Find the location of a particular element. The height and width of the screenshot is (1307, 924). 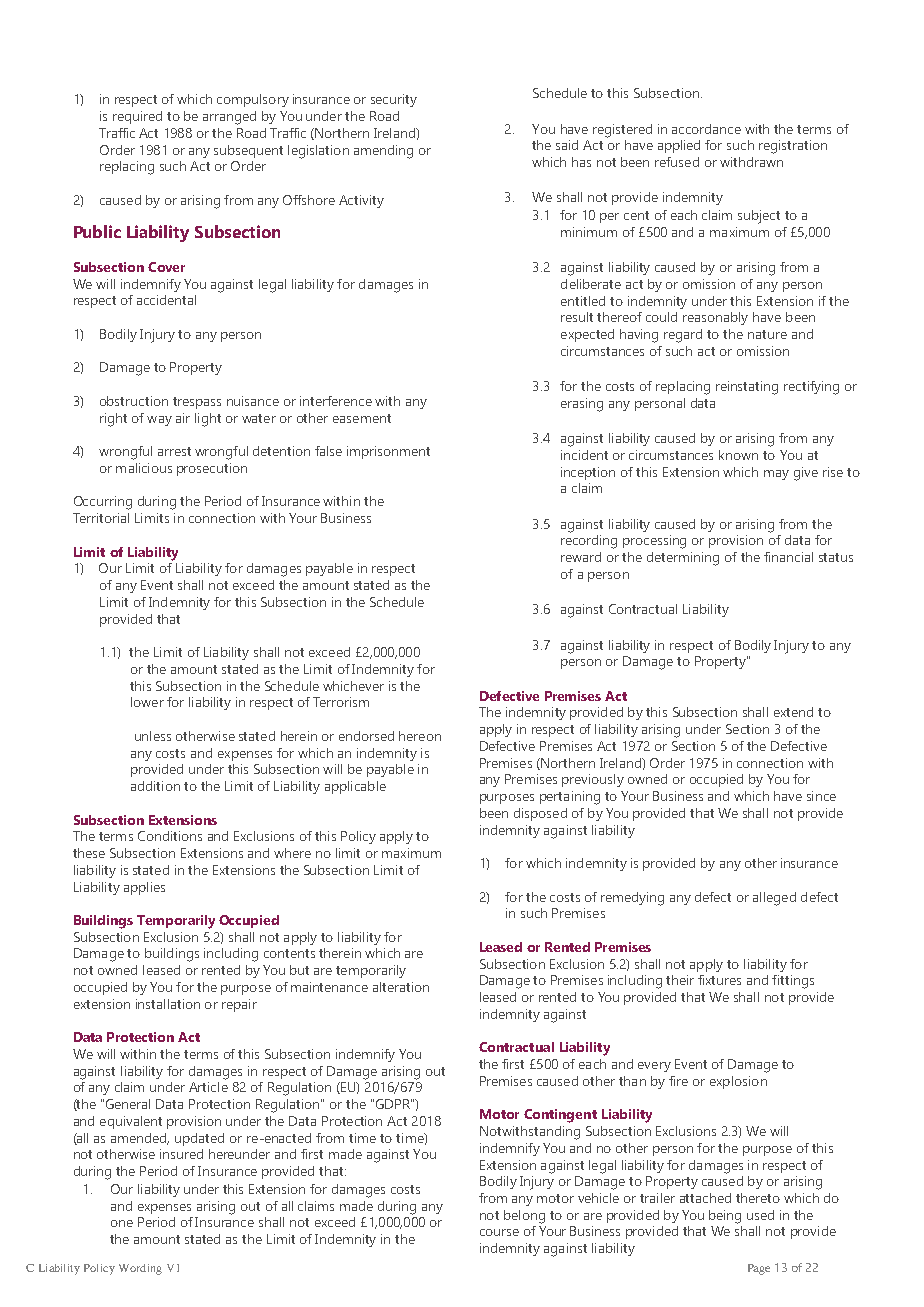

accordance is located at coordinates (706, 129).
